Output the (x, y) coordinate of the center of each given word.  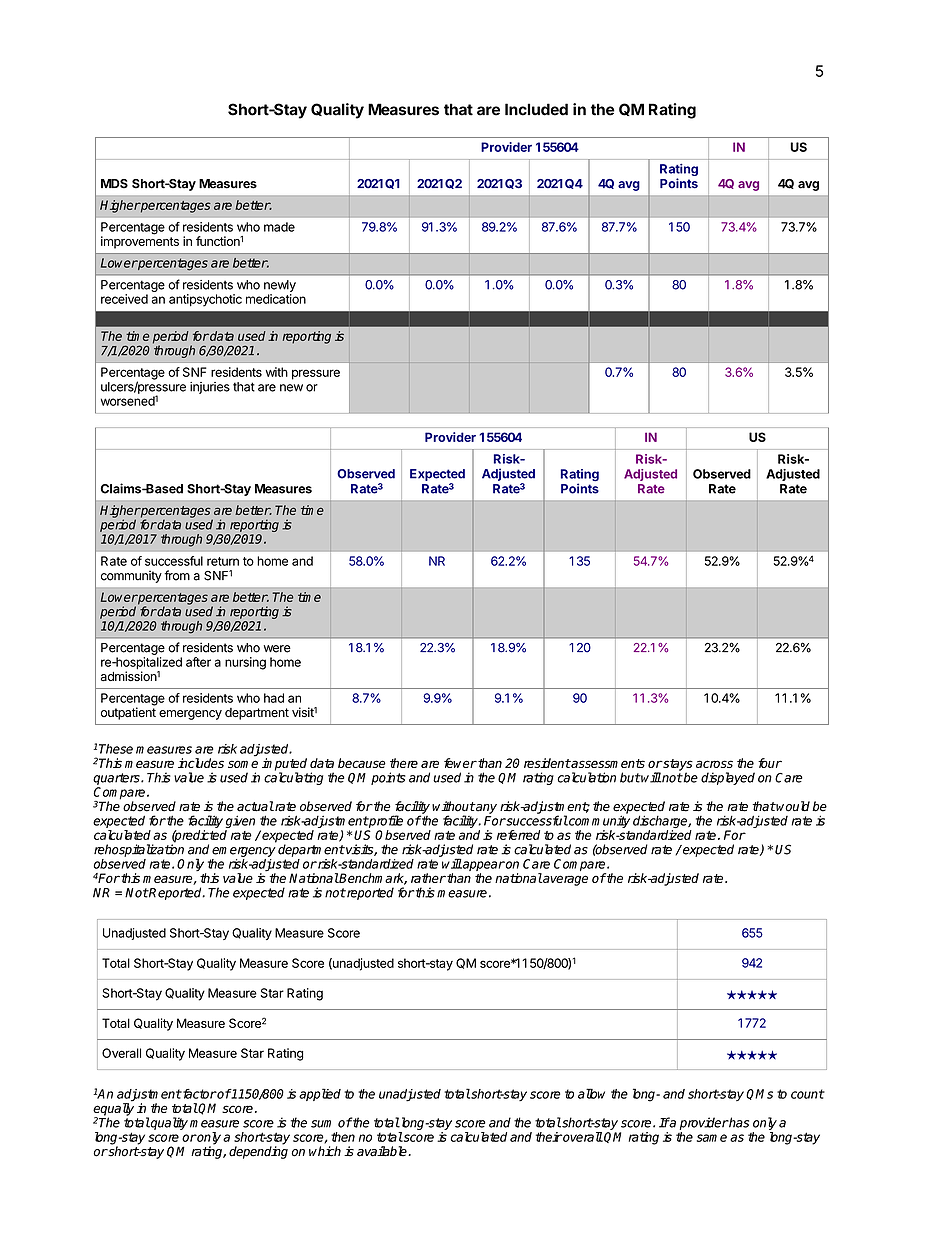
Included (536, 109)
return (223, 561)
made (279, 227)
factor (199, 1094)
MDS (114, 184)
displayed (728, 778)
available (383, 1151)
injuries (210, 388)
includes (201, 763)
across (714, 764)
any (485, 809)
